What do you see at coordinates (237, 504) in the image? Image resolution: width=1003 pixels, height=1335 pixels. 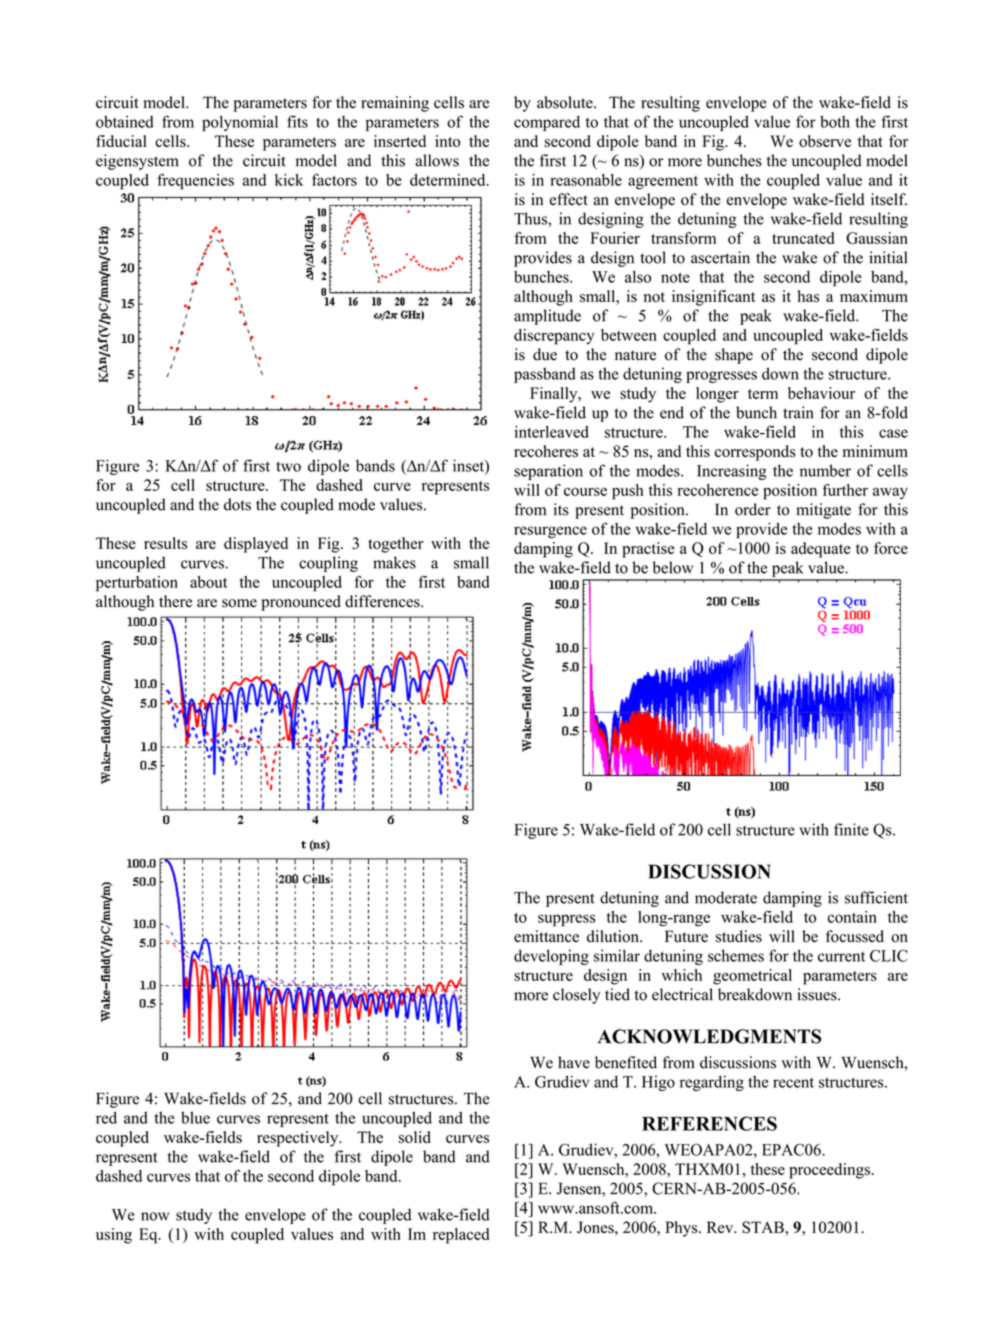 I see `dots` at bounding box center [237, 504].
